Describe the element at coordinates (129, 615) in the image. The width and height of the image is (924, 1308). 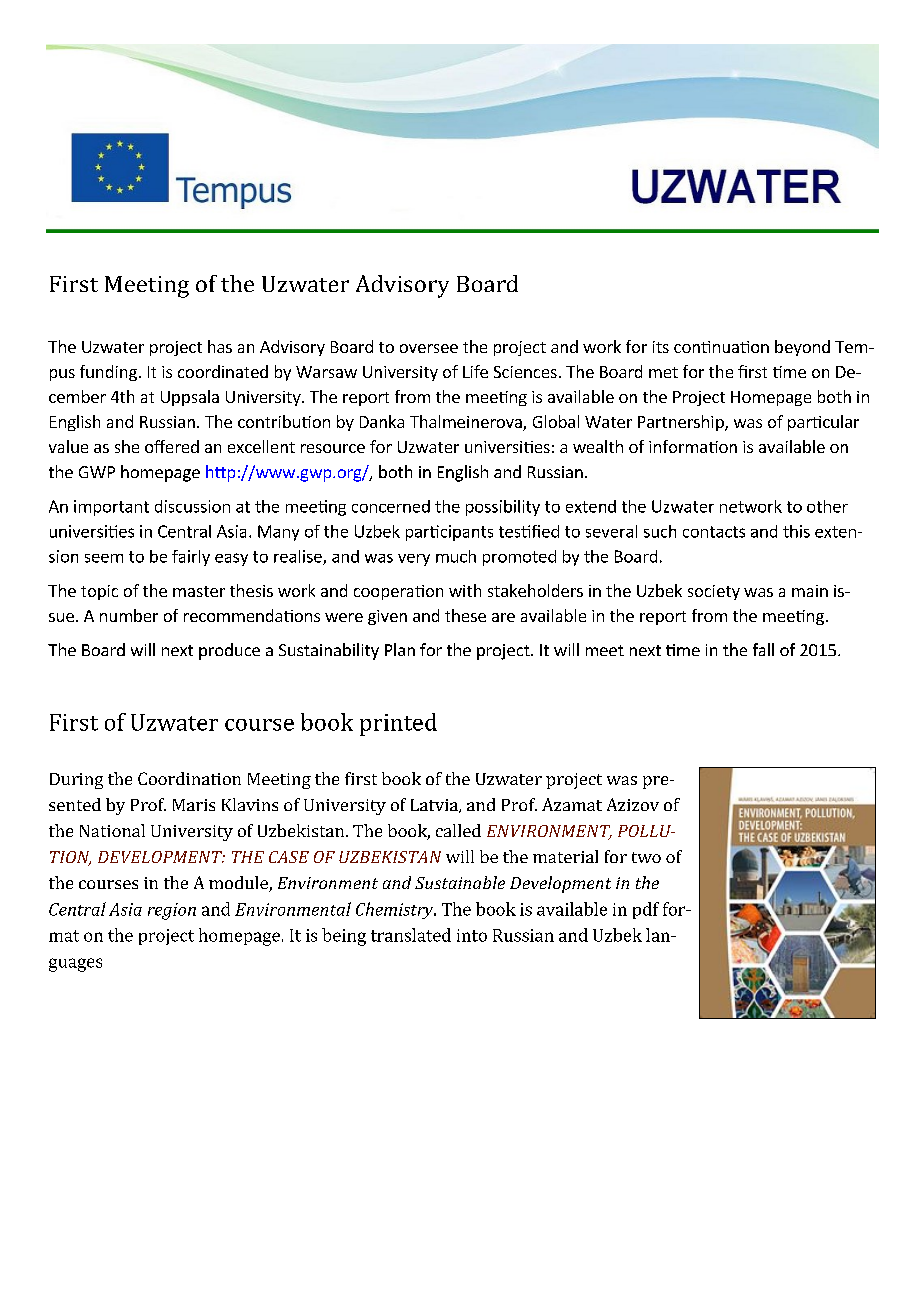
I see `number` at that location.
